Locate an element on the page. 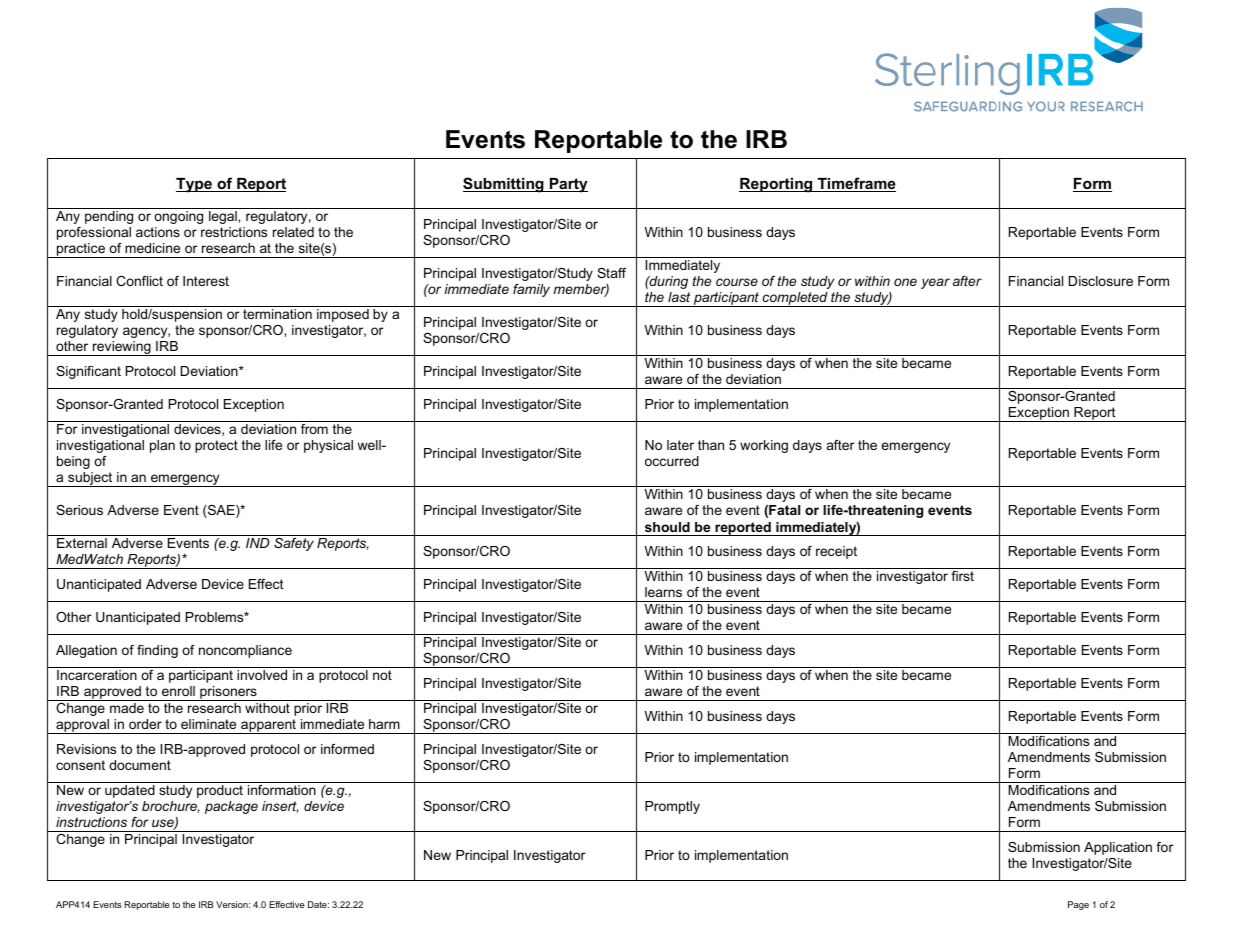 The height and width of the image is (952, 1233). Party is located at coordinates (568, 185).
